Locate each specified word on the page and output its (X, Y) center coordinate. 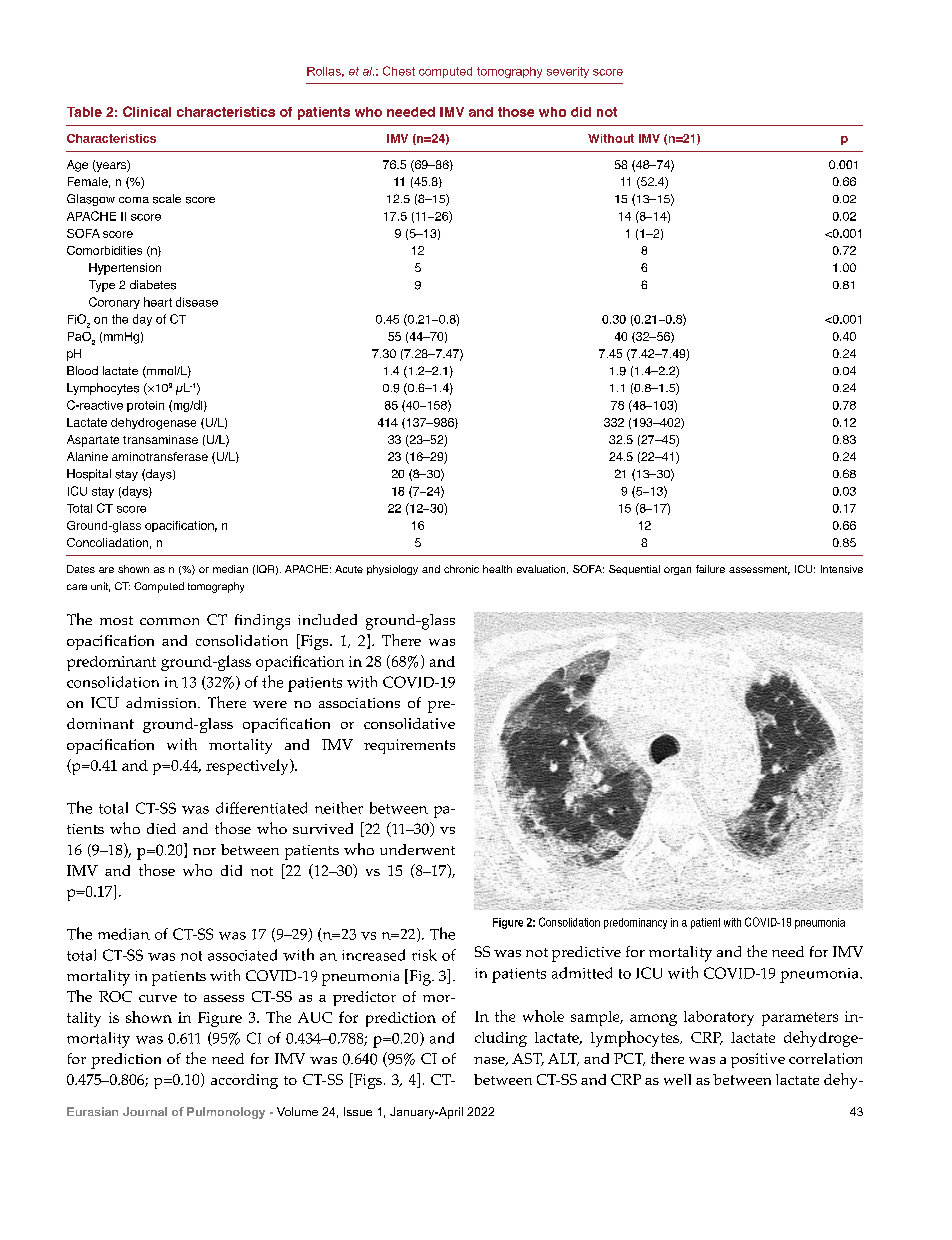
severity (568, 72)
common (169, 621)
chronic (461, 569)
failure (710, 569)
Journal (145, 1111)
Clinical (147, 111)
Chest (399, 71)
